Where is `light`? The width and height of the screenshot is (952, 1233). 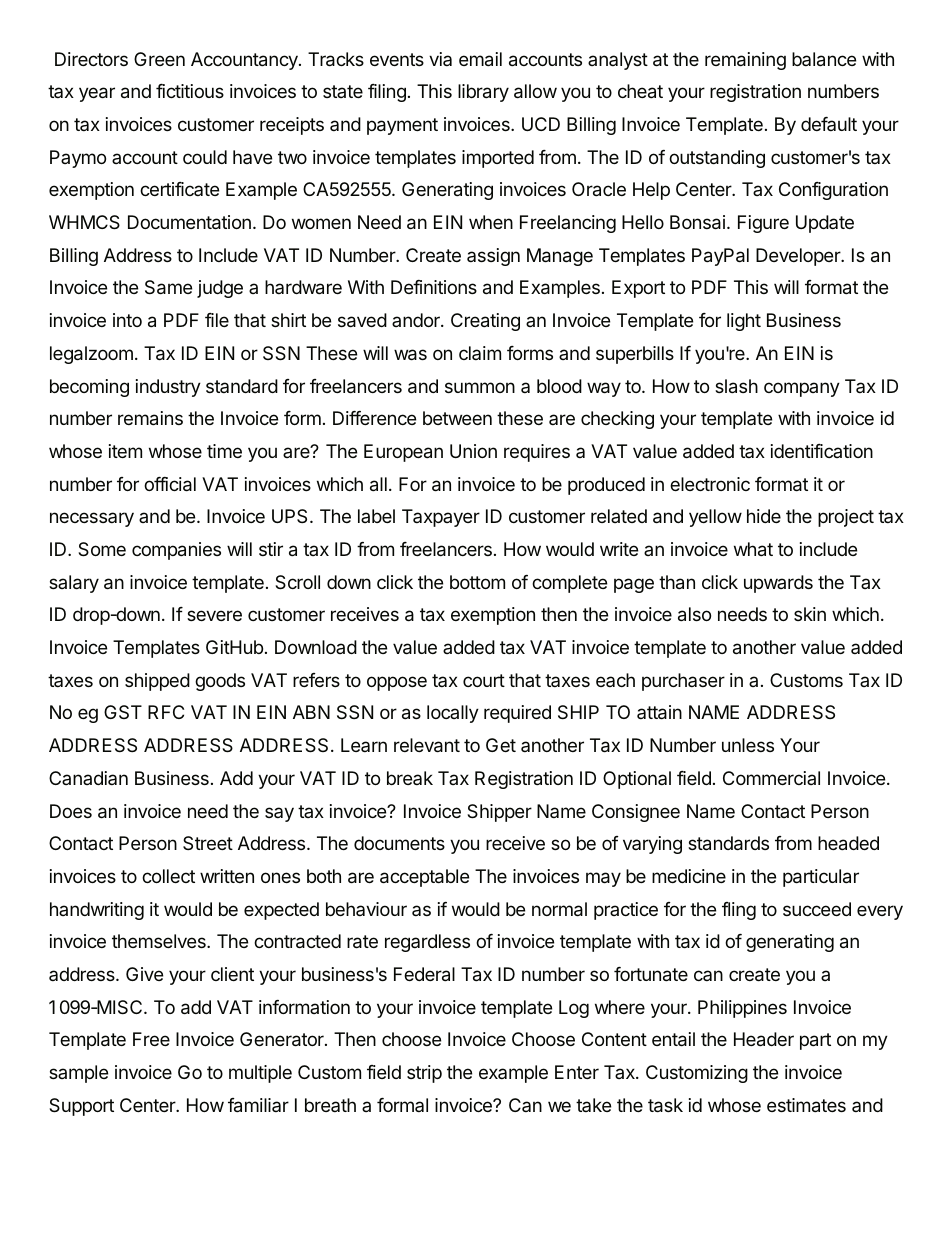 light is located at coordinates (744, 322).
